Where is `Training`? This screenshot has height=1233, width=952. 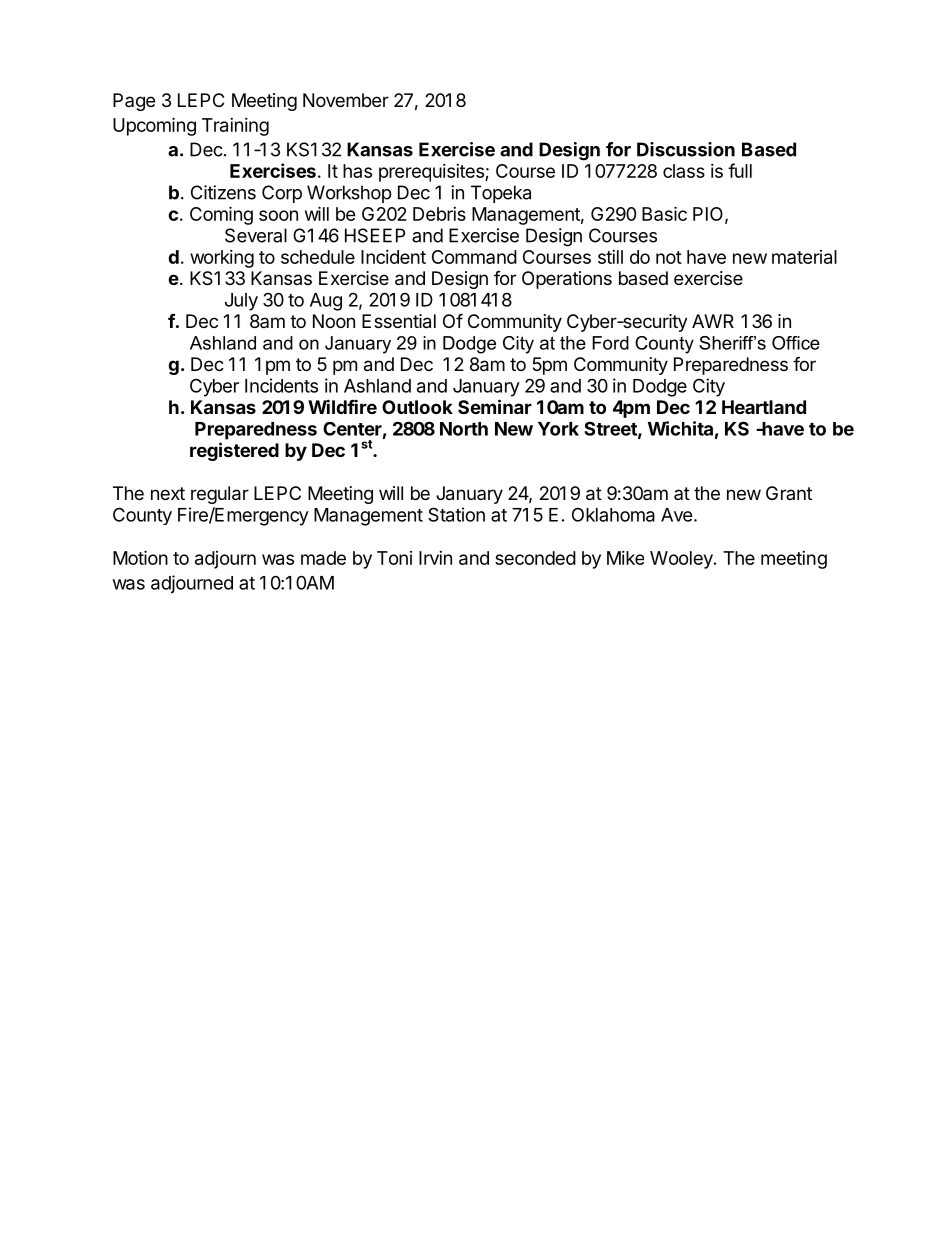
Training is located at coordinates (235, 127).
